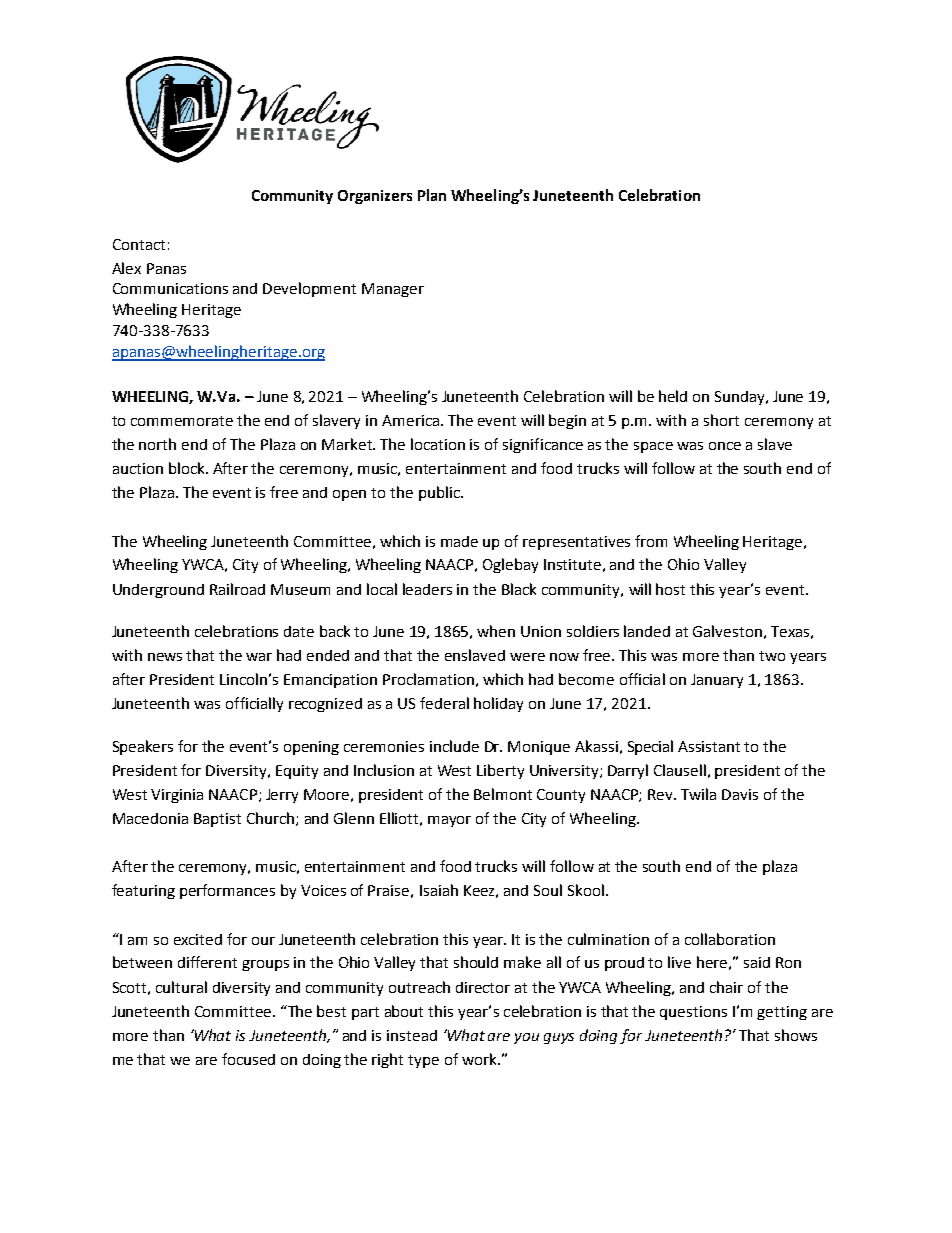 The height and width of the image is (1233, 952). I want to click on news, so click(165, 657).
